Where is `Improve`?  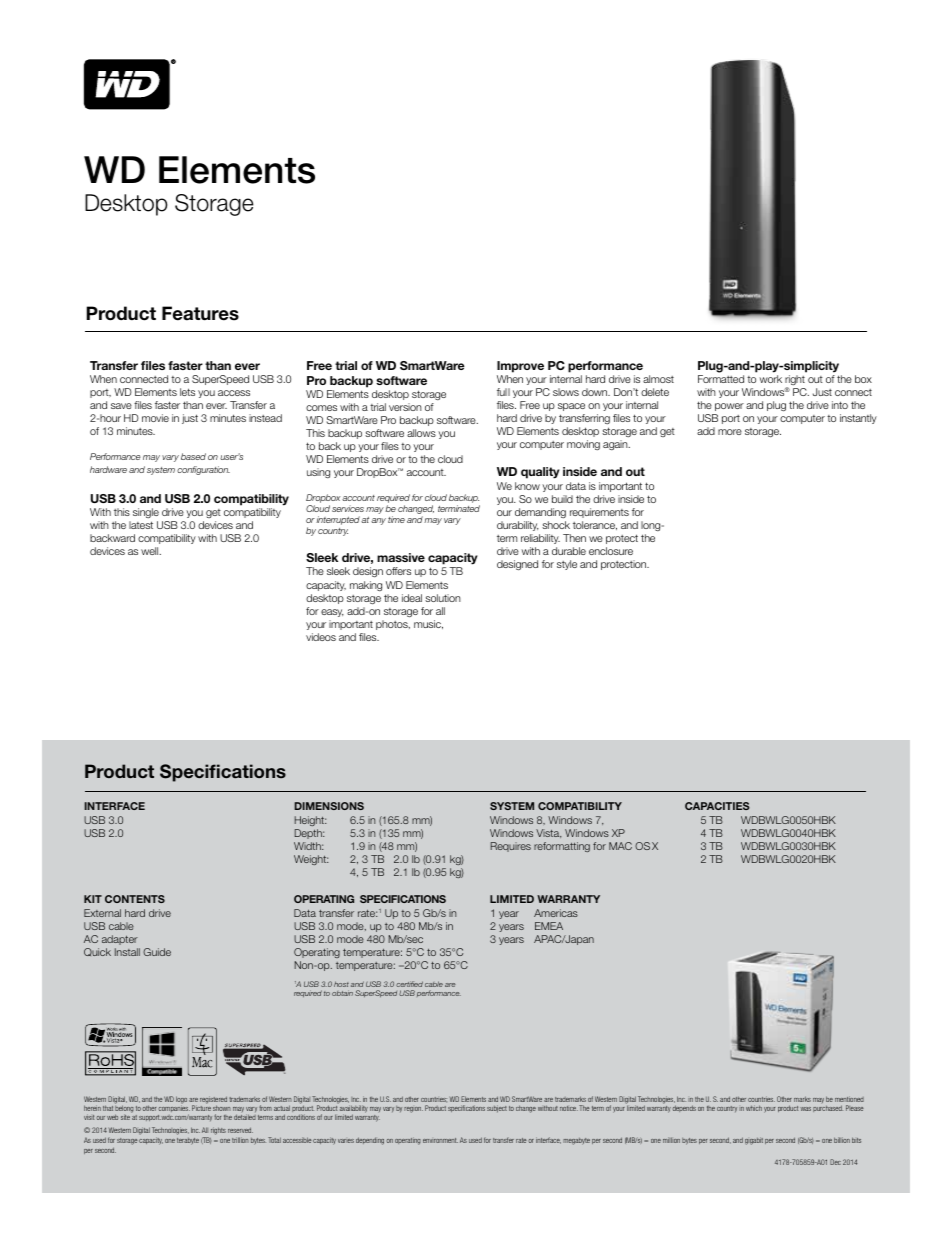 Improve is located at coordinates (520, 367).
